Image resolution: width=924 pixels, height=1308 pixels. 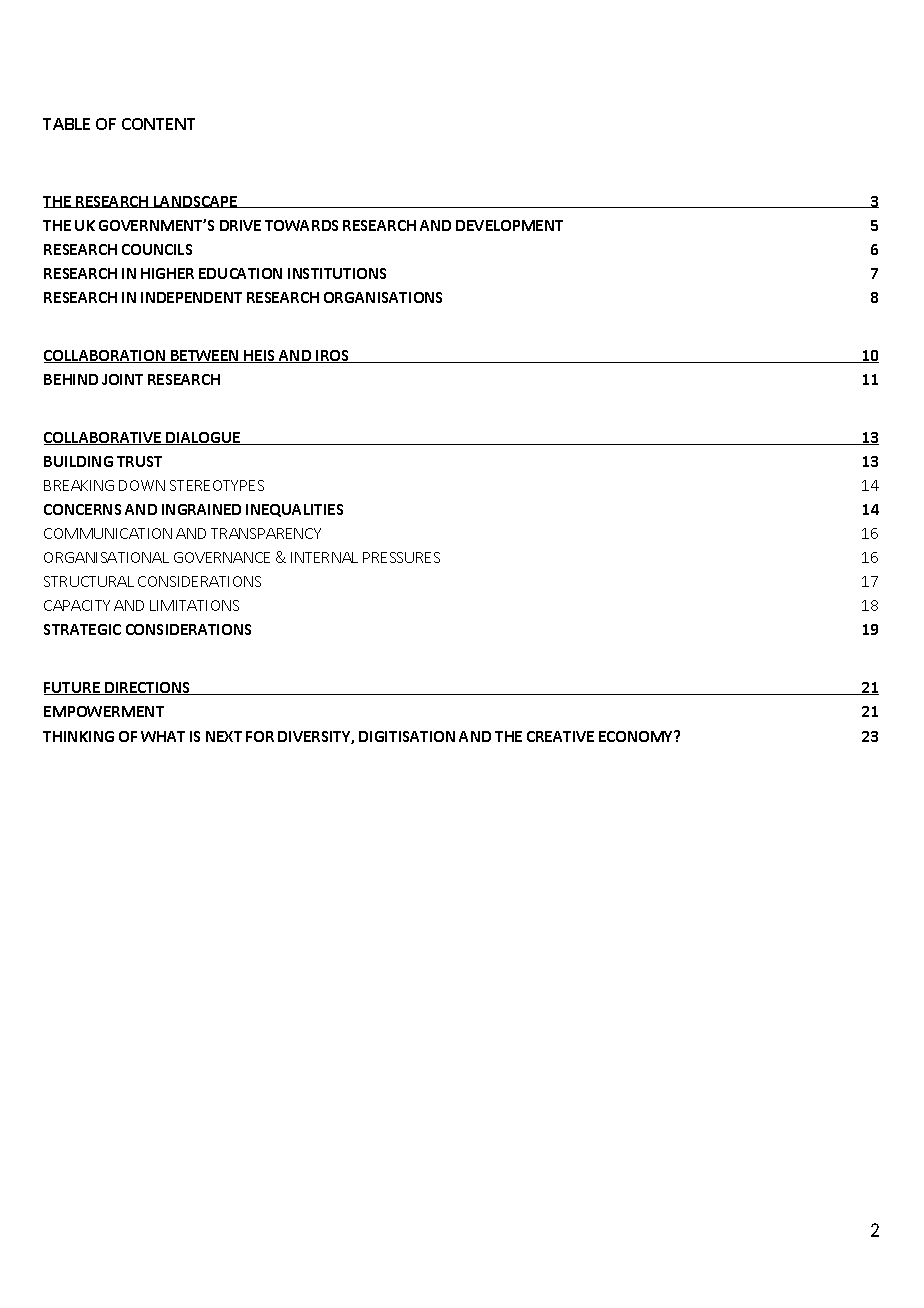 I want to click on INSTITUTIONS, so click(x=337, y=273).
